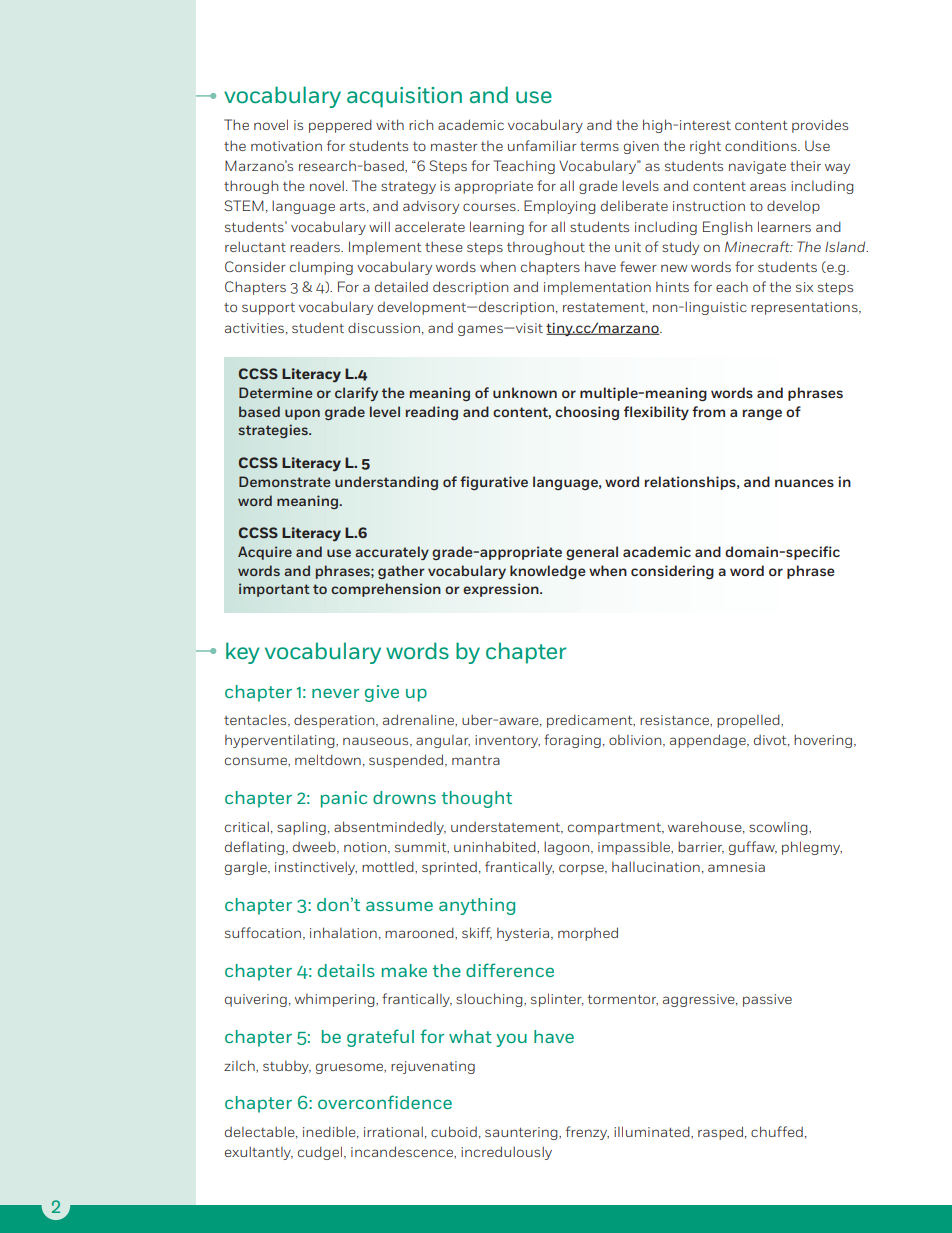 This screenshot has width=952, height=1233. What do you see at coordinates (274, 590) in the screenshot?
I see `important` at bounding box center [274, 590].
